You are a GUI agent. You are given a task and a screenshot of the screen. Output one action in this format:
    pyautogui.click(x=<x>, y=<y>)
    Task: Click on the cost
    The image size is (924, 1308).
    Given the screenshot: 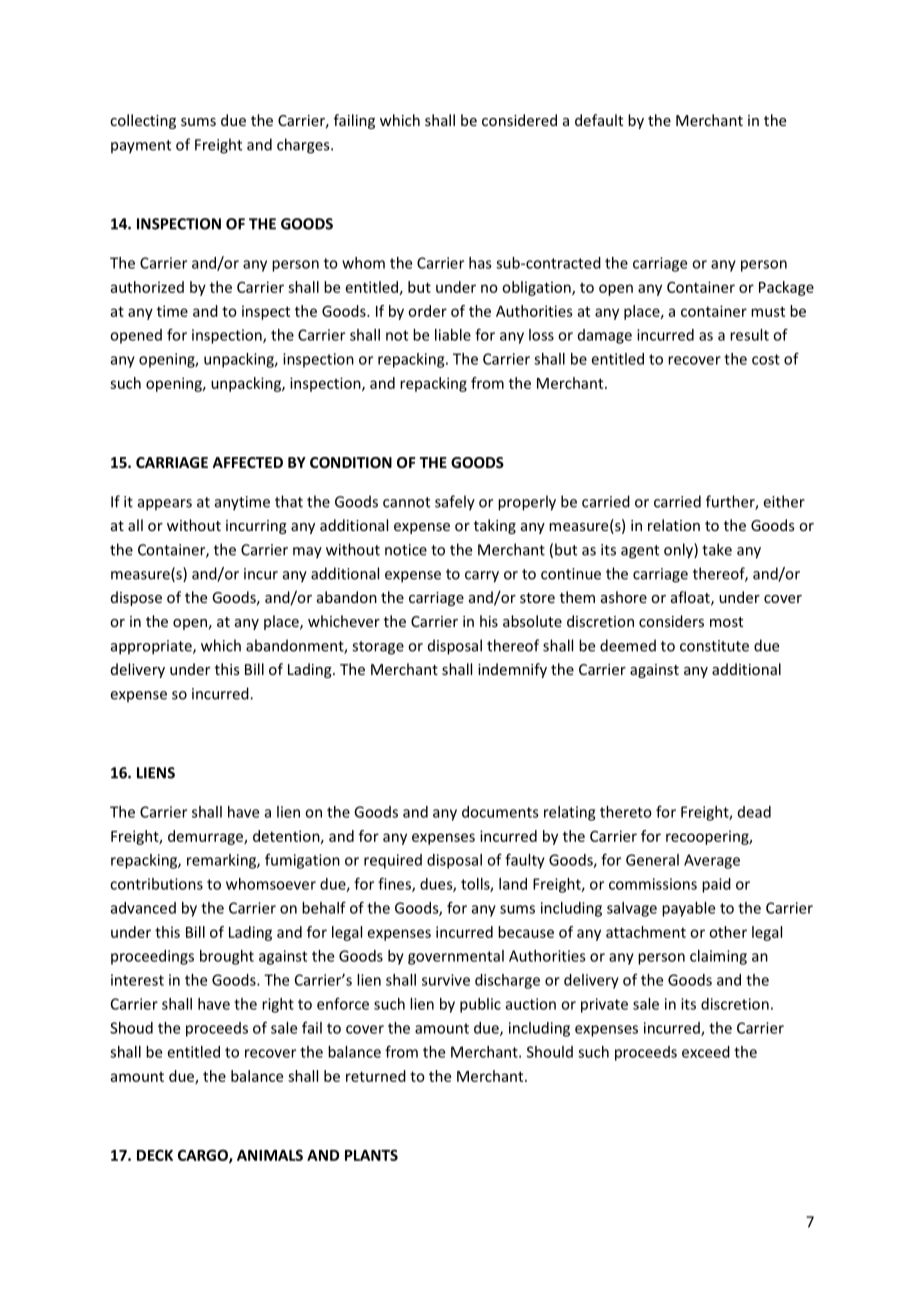 What is the action you would take?
    pyautogui.click(x=766, y=359)
